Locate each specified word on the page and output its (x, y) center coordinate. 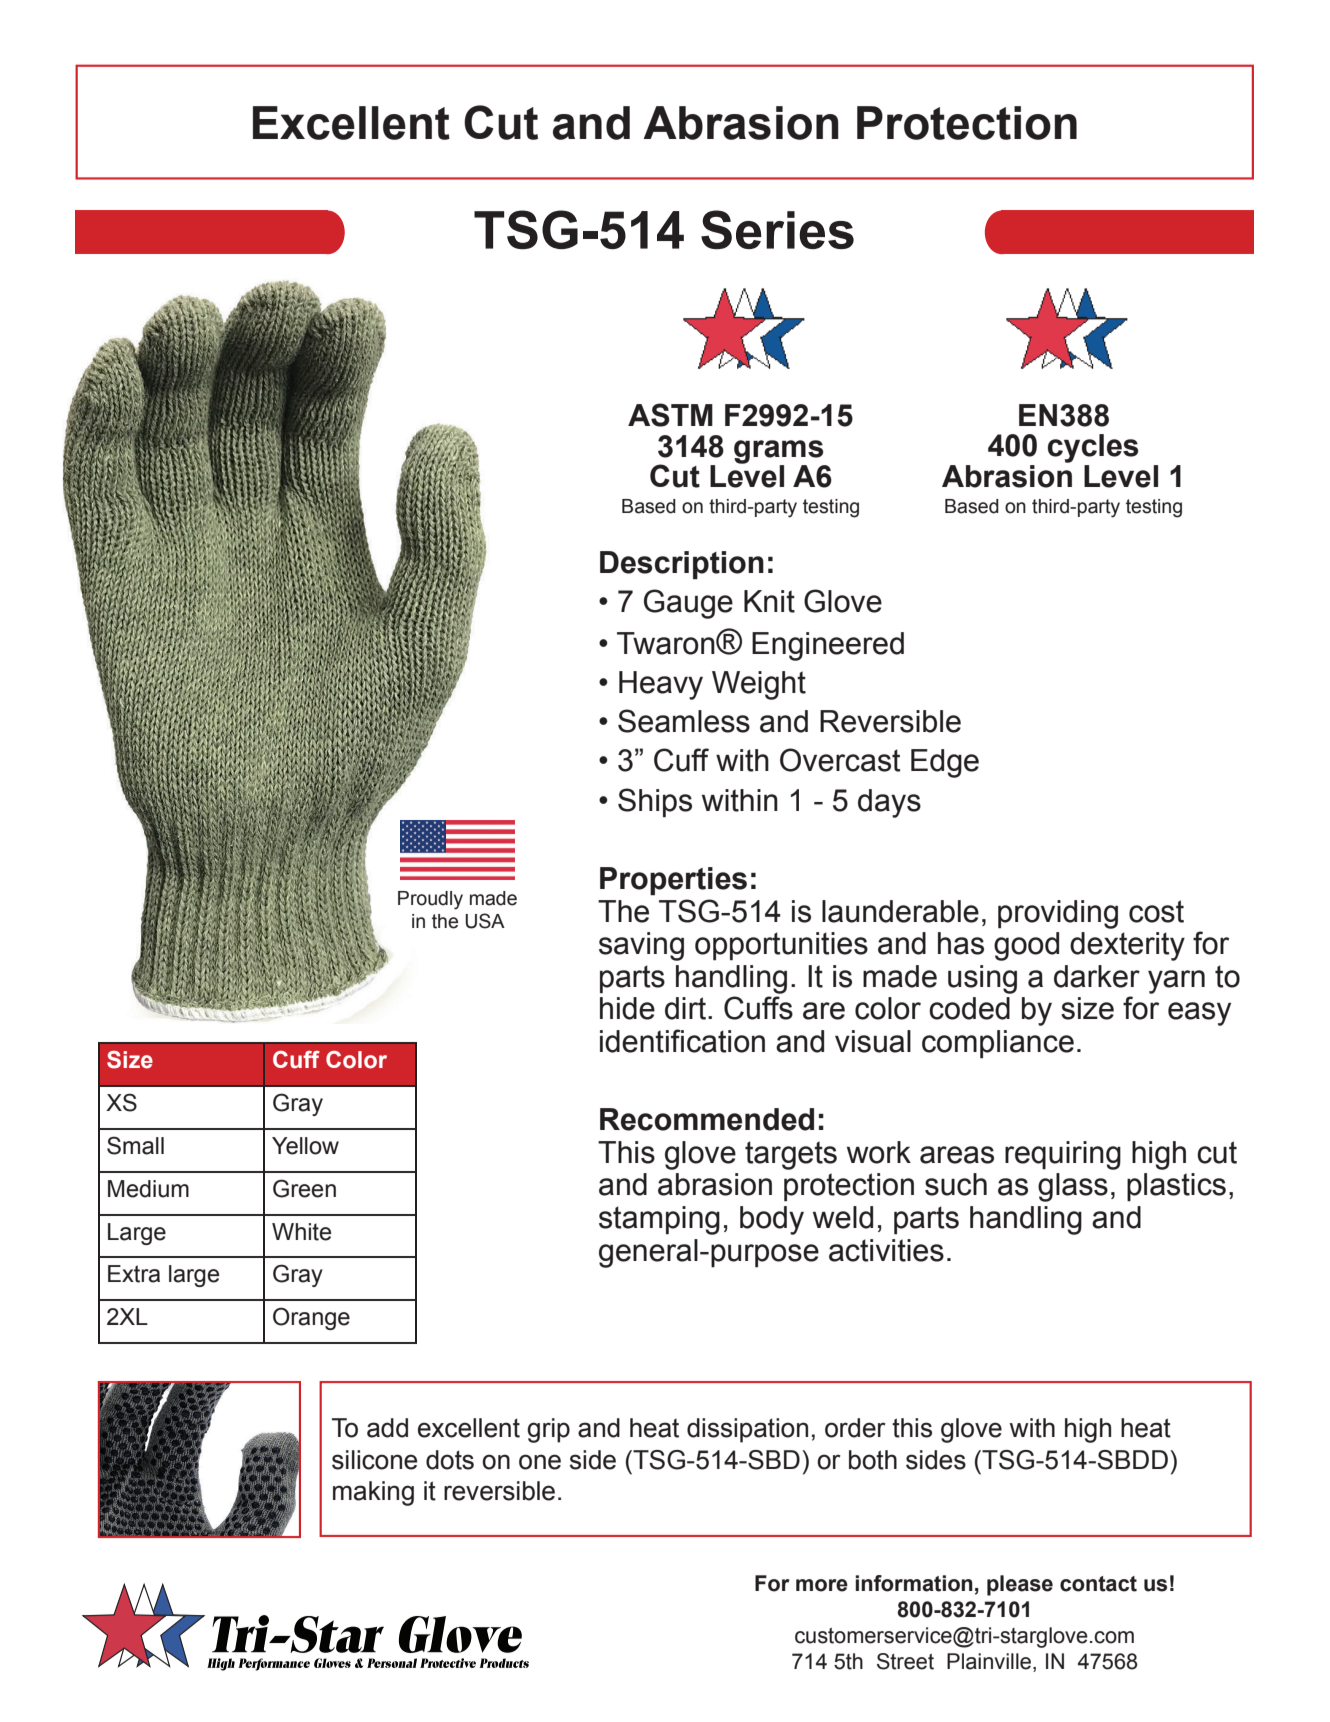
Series (777, 230)
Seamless (684, 721)
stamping (659, 1220)
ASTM (670, 415)
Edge (945, 763)
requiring (1063, 1155)
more (822, 1585)
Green (304, 1188)
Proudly (430, 900)
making (373, 1493)
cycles (1093, 448)
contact (1098, 1584)
